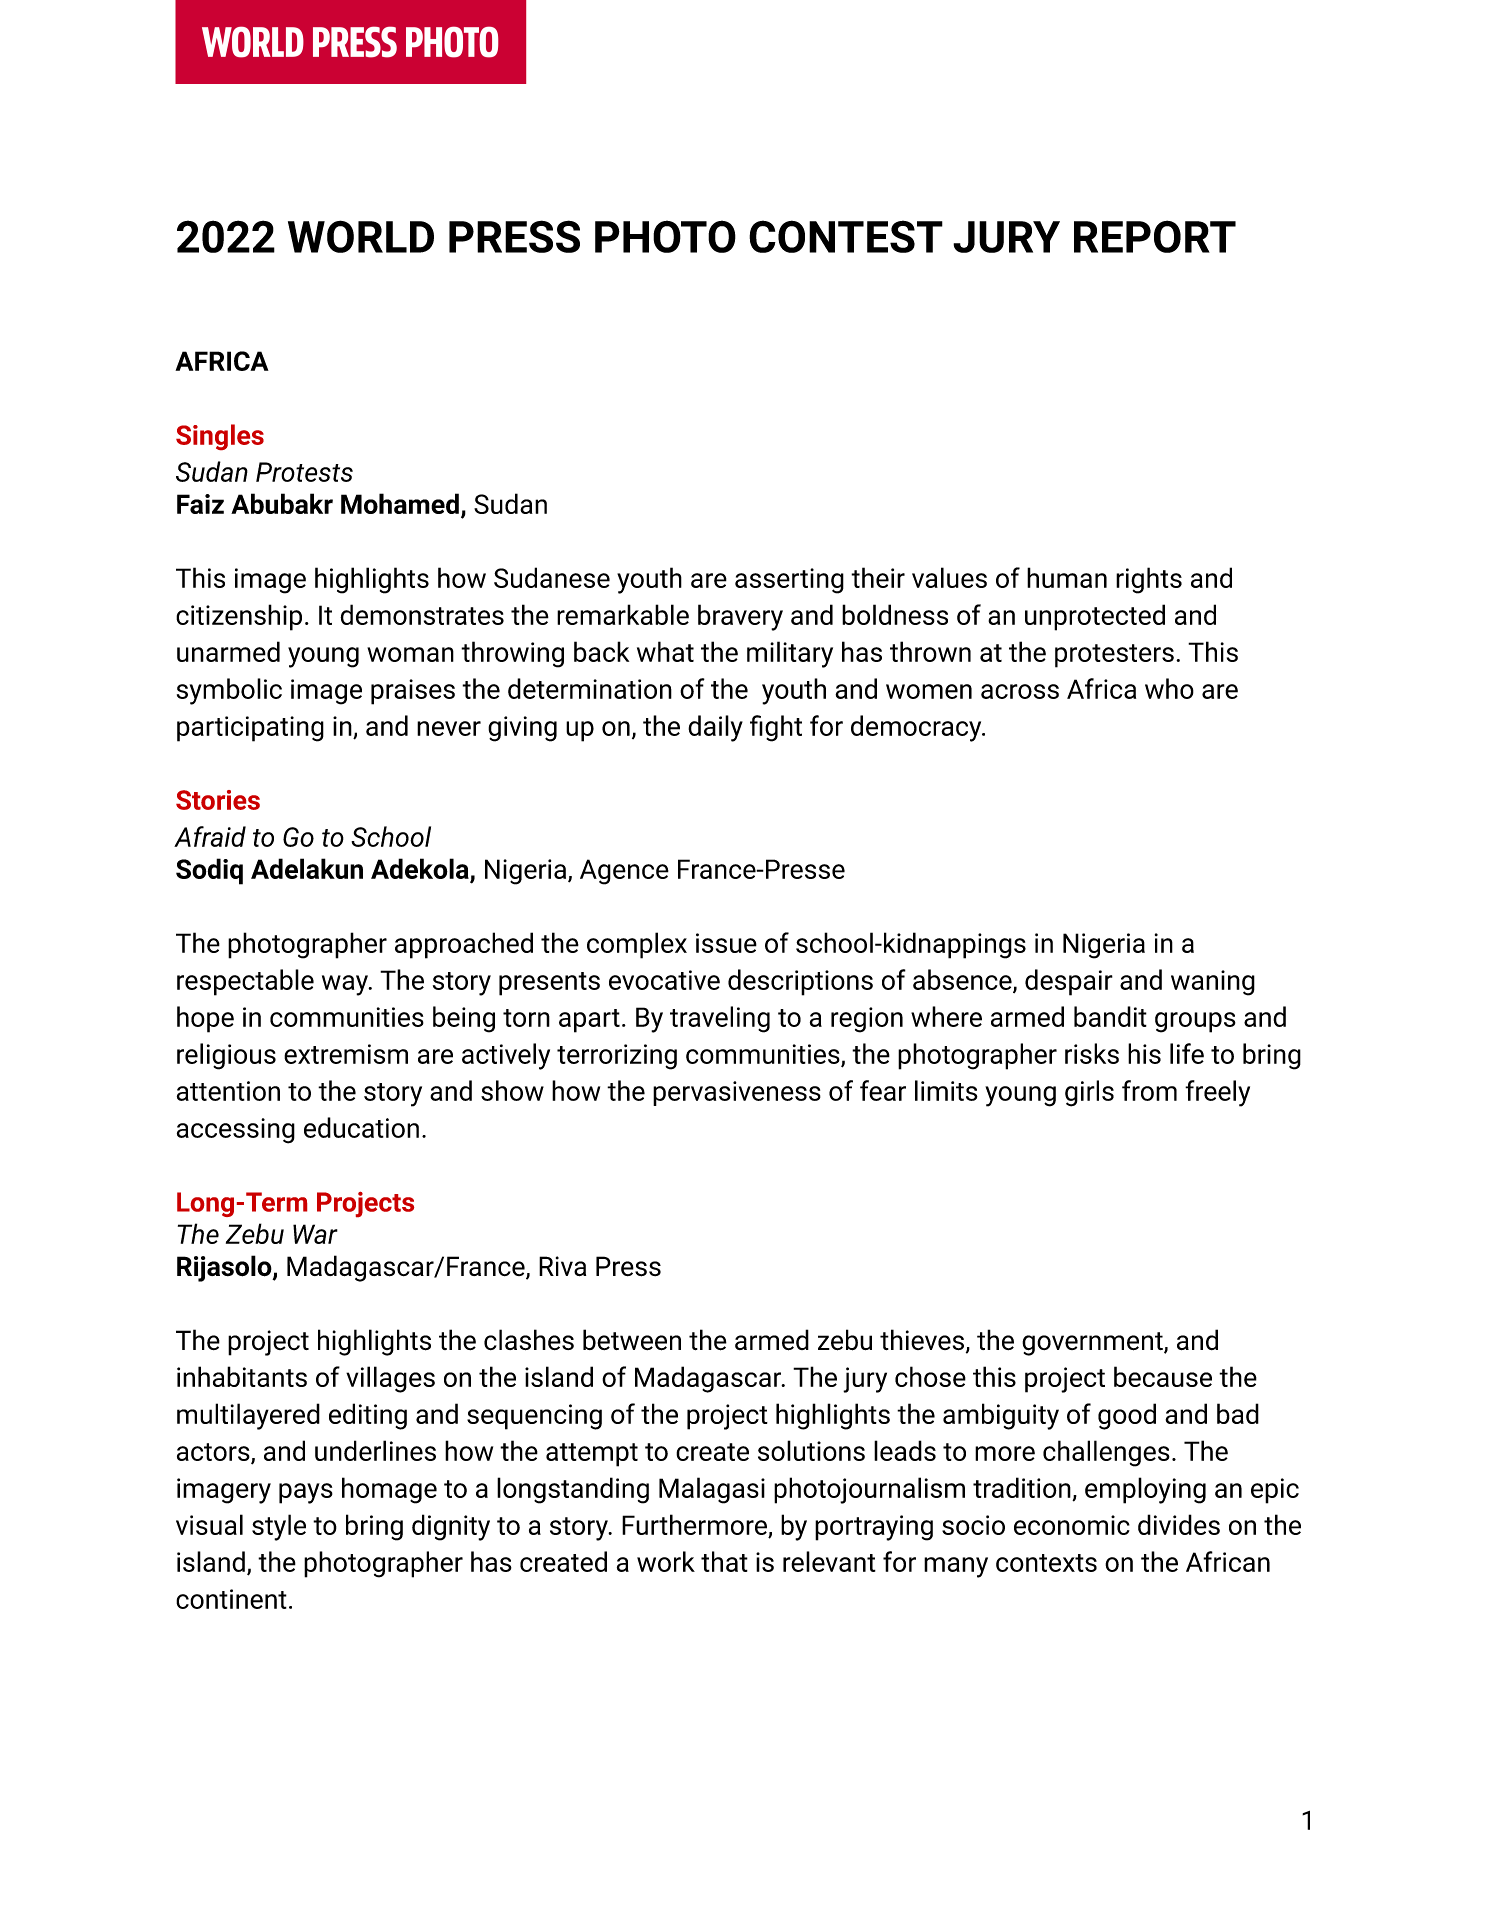 The width and height of the screenshot is (1491, 1929). Describe the element at coordinates (361, 236) in the screenshot. I see `WORLD` at that location.
